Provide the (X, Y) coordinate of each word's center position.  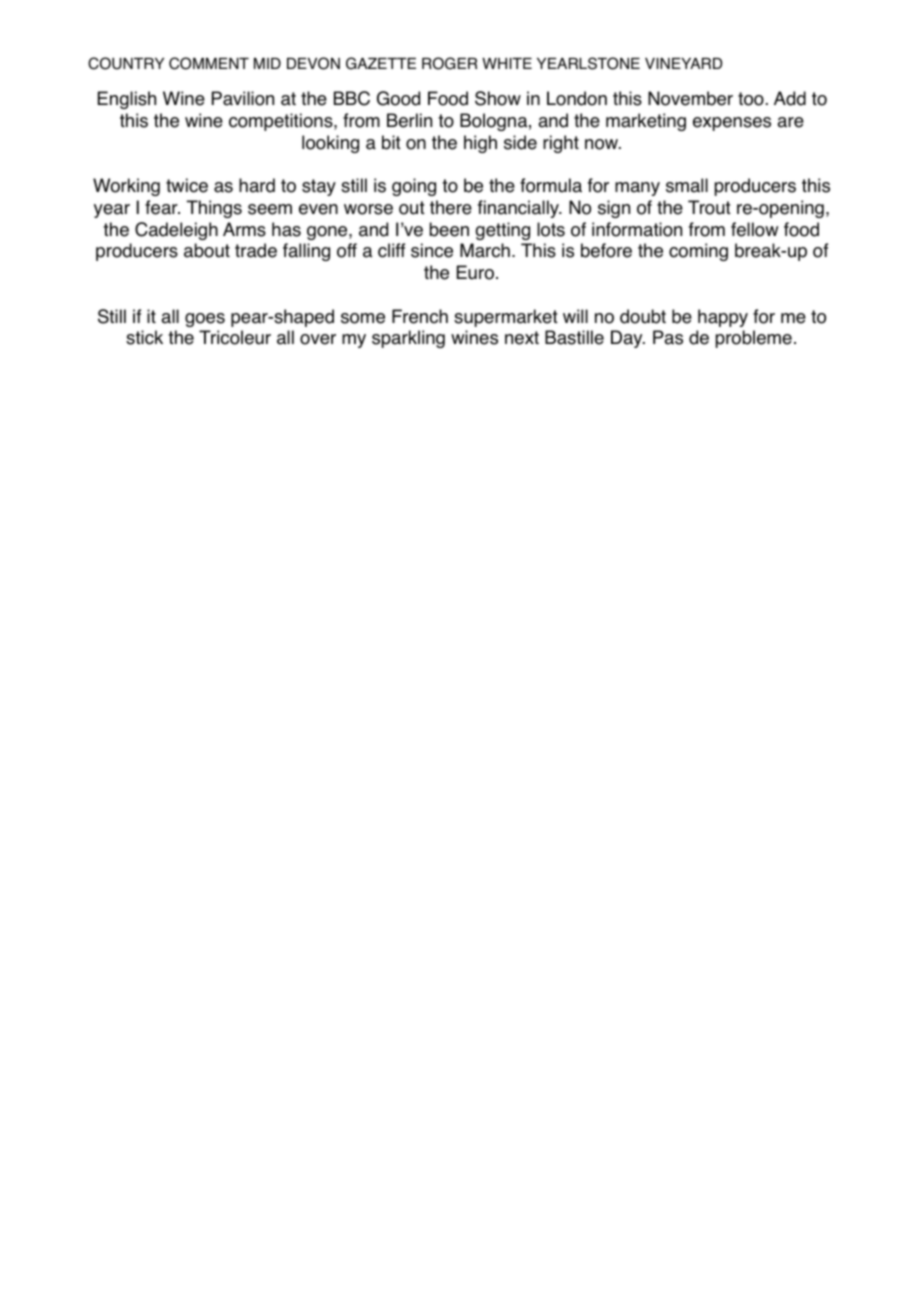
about (207, 250)
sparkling (408, 339)
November (690, 98)
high (480, 144)
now (602, 144)
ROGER (449, 63)
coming (698, 252)
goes (205, 320)
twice (187, 185)
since (432, 250)
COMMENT (209, 63)
